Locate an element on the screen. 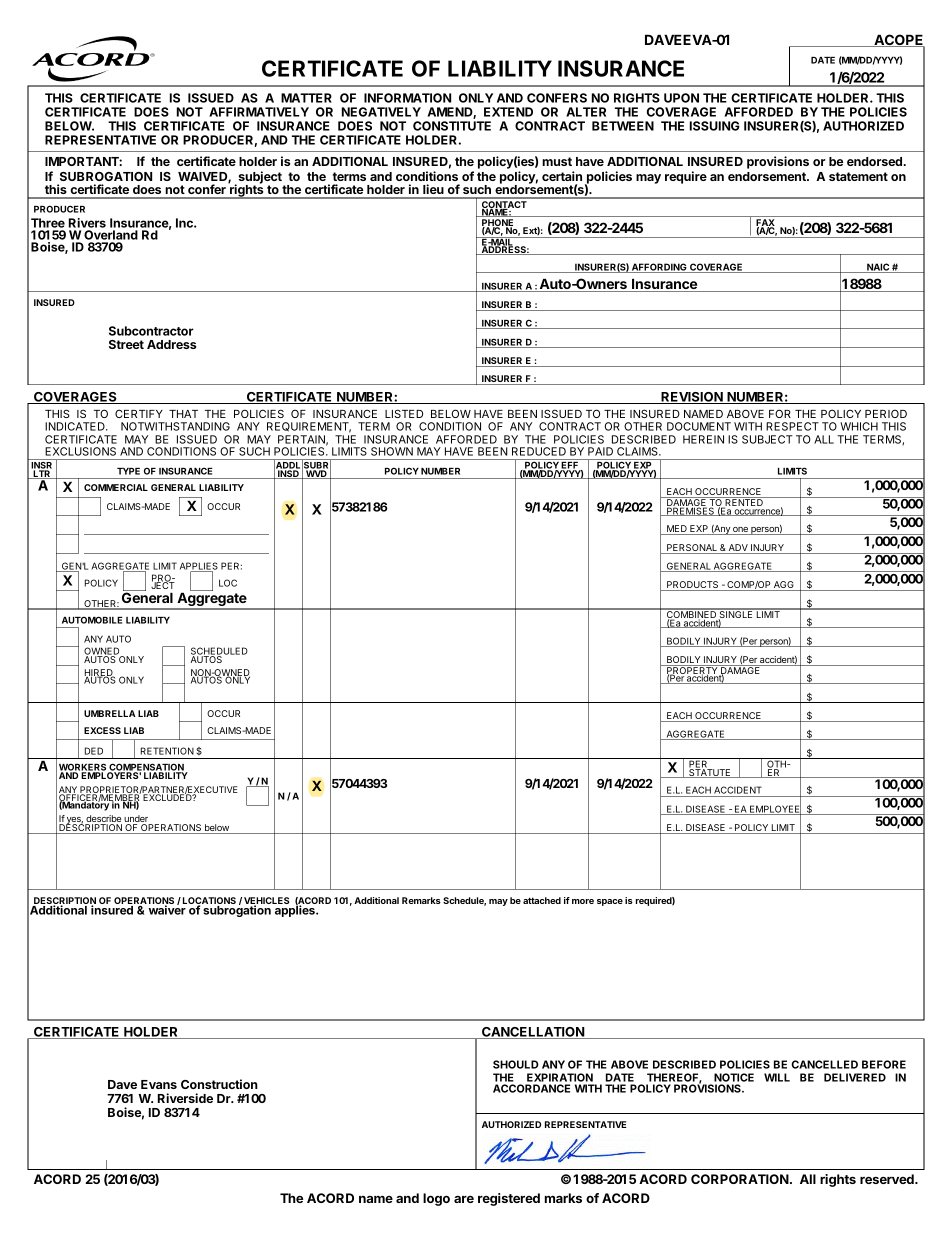 This screenshot has height=1233, width=952. EXTEND is located at coordinates (508, 112).
